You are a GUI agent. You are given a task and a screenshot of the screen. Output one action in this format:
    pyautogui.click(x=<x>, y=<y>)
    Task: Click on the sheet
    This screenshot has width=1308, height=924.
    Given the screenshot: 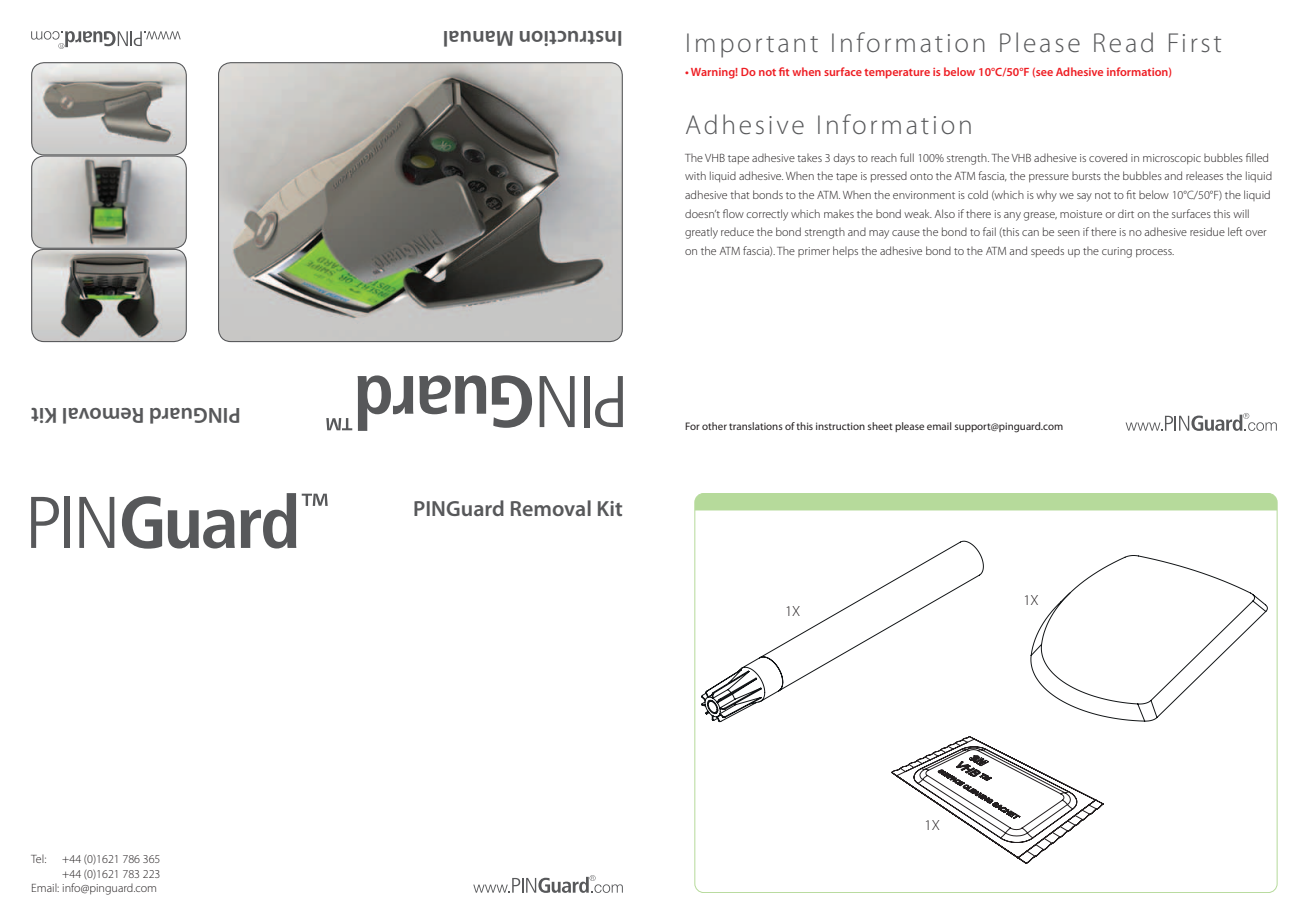 What is the action you would take?
    pyautogui.click(x=880, y=426)
